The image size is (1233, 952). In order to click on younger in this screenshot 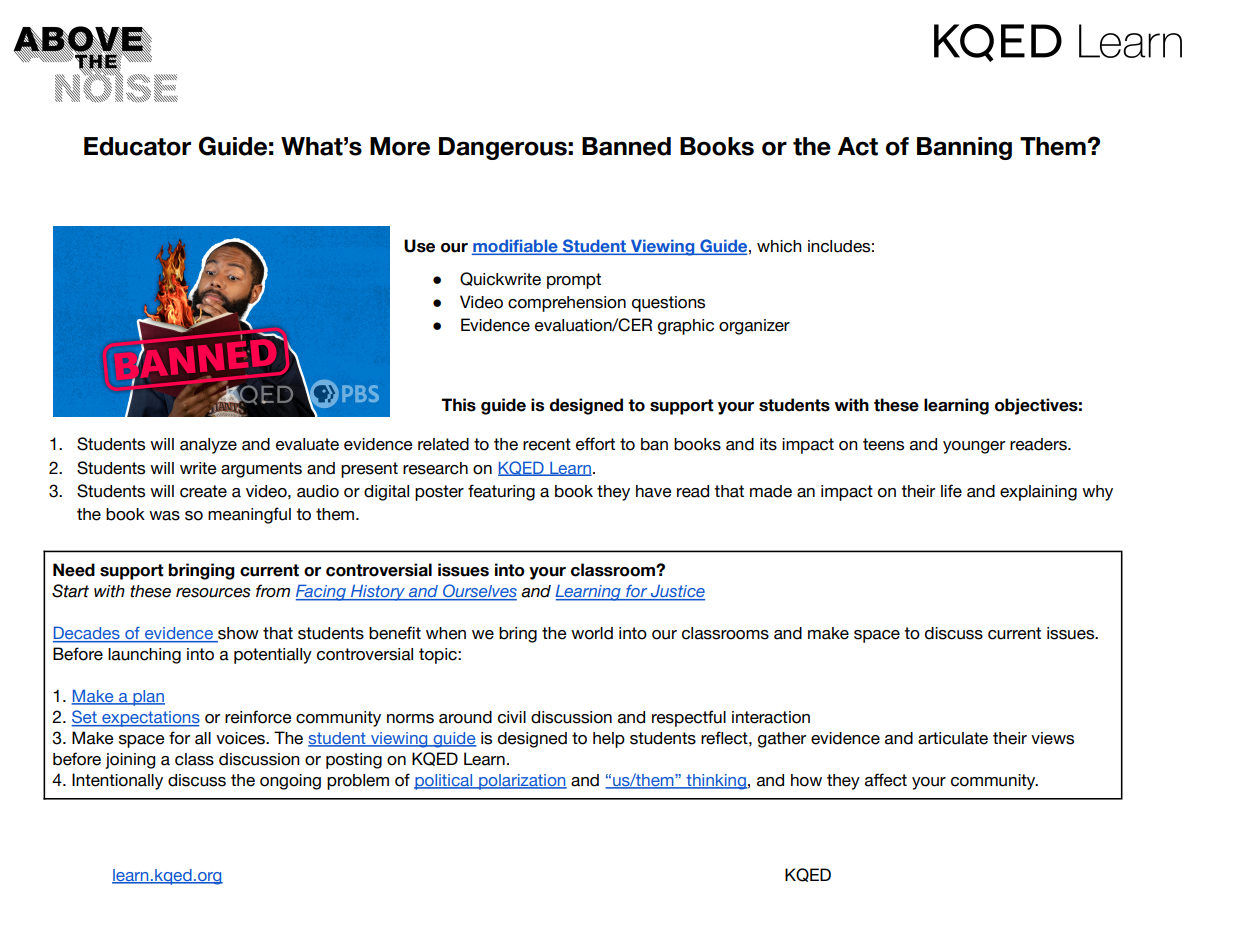, I will do `click(974, 447)`.
